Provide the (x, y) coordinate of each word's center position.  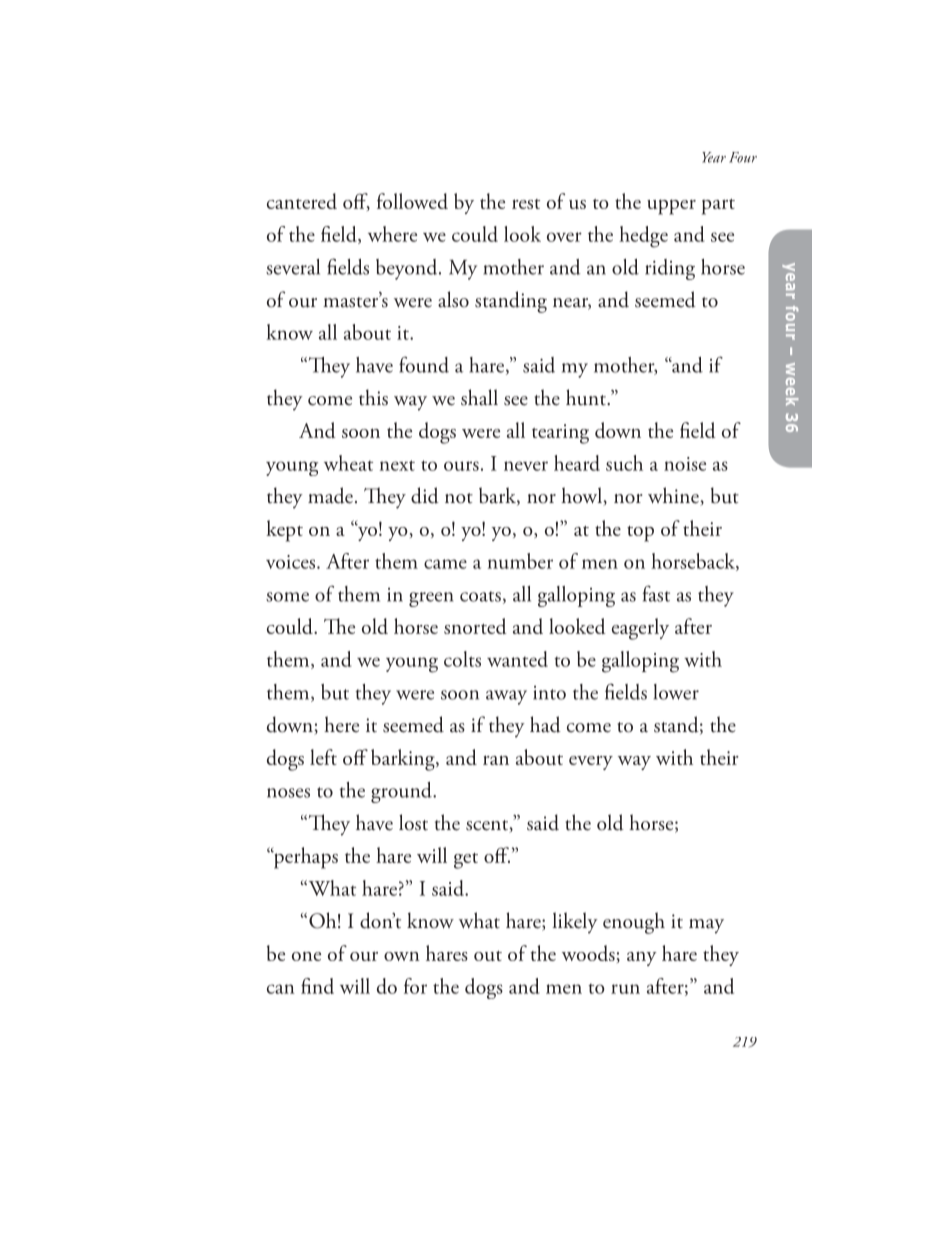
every (591, 762)
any (642, 958)
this (373, 397)
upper (671, 207)
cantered (302, 201)
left (323, 757)
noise (685, 464)
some (287, 597)
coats (480, 596)
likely (575, 923)
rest (526, 204)
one (306, 956)
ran (496, 760)
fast (656, 593)
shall (479, 397)
